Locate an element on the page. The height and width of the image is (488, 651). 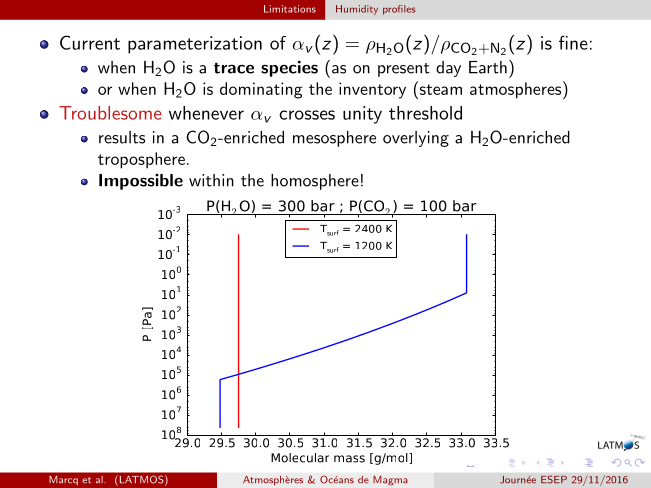
fine is located at coordinates (573, 42).
